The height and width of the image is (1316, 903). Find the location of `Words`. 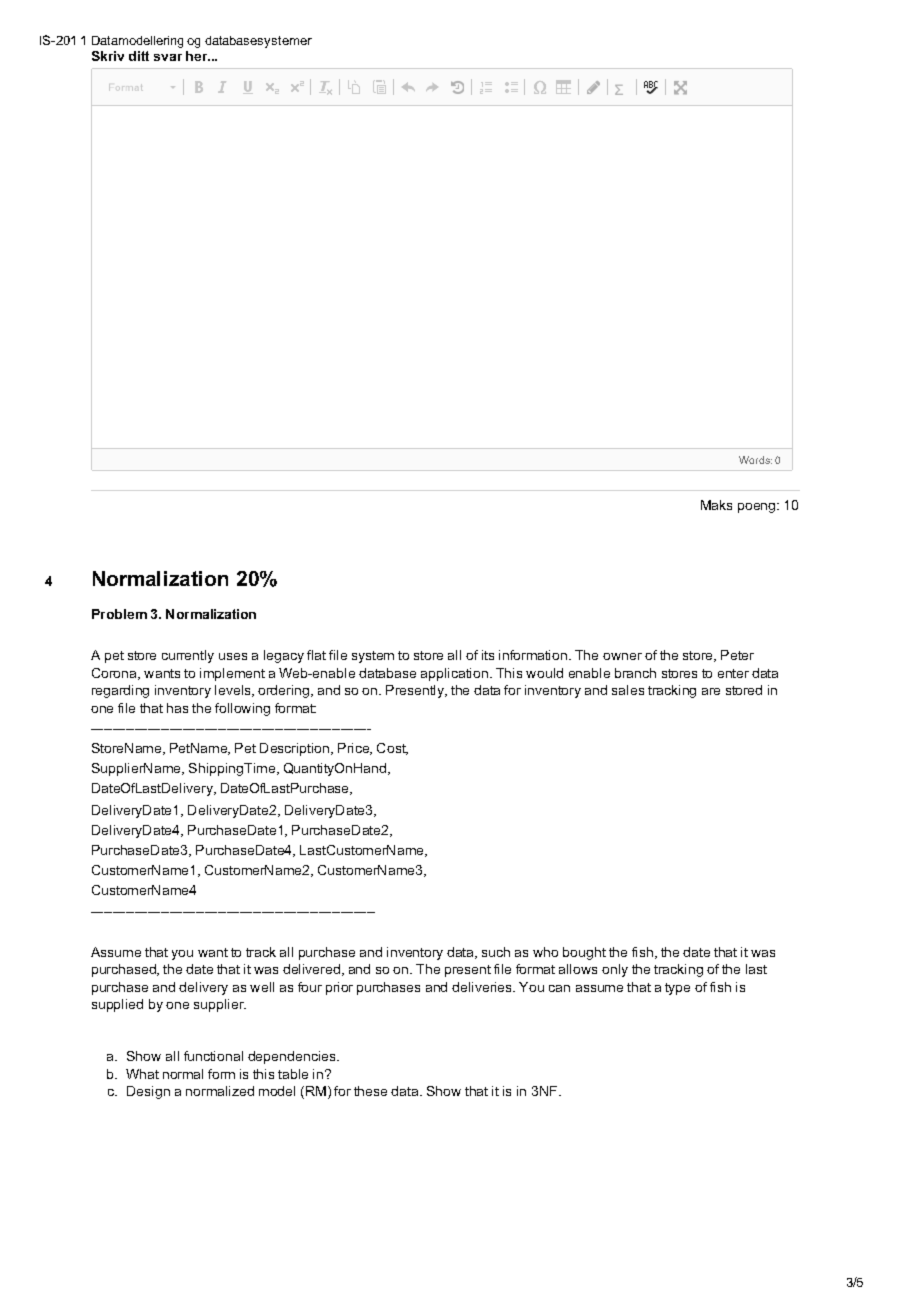

Words is located at coordinates (755, 460).
